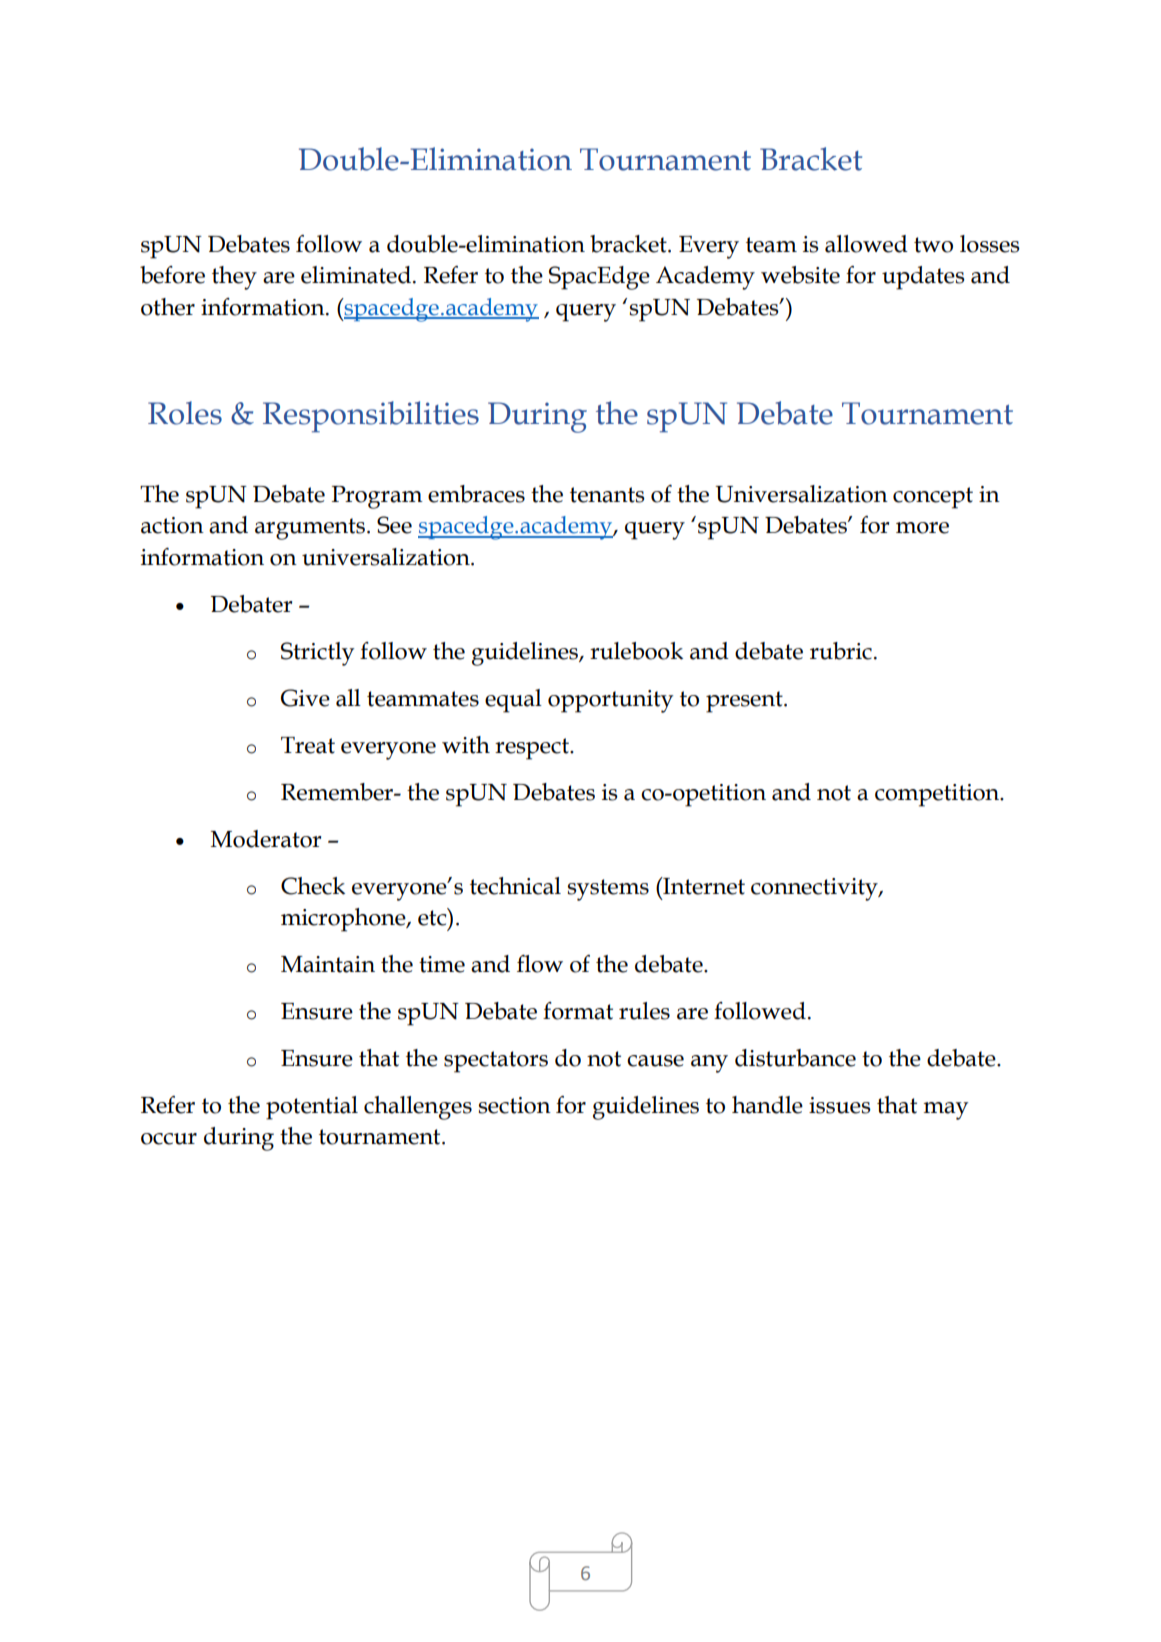  What do you see at coordinates (840, 1105) in the page?
I see `issues` at bounding box center [840, 1105].
